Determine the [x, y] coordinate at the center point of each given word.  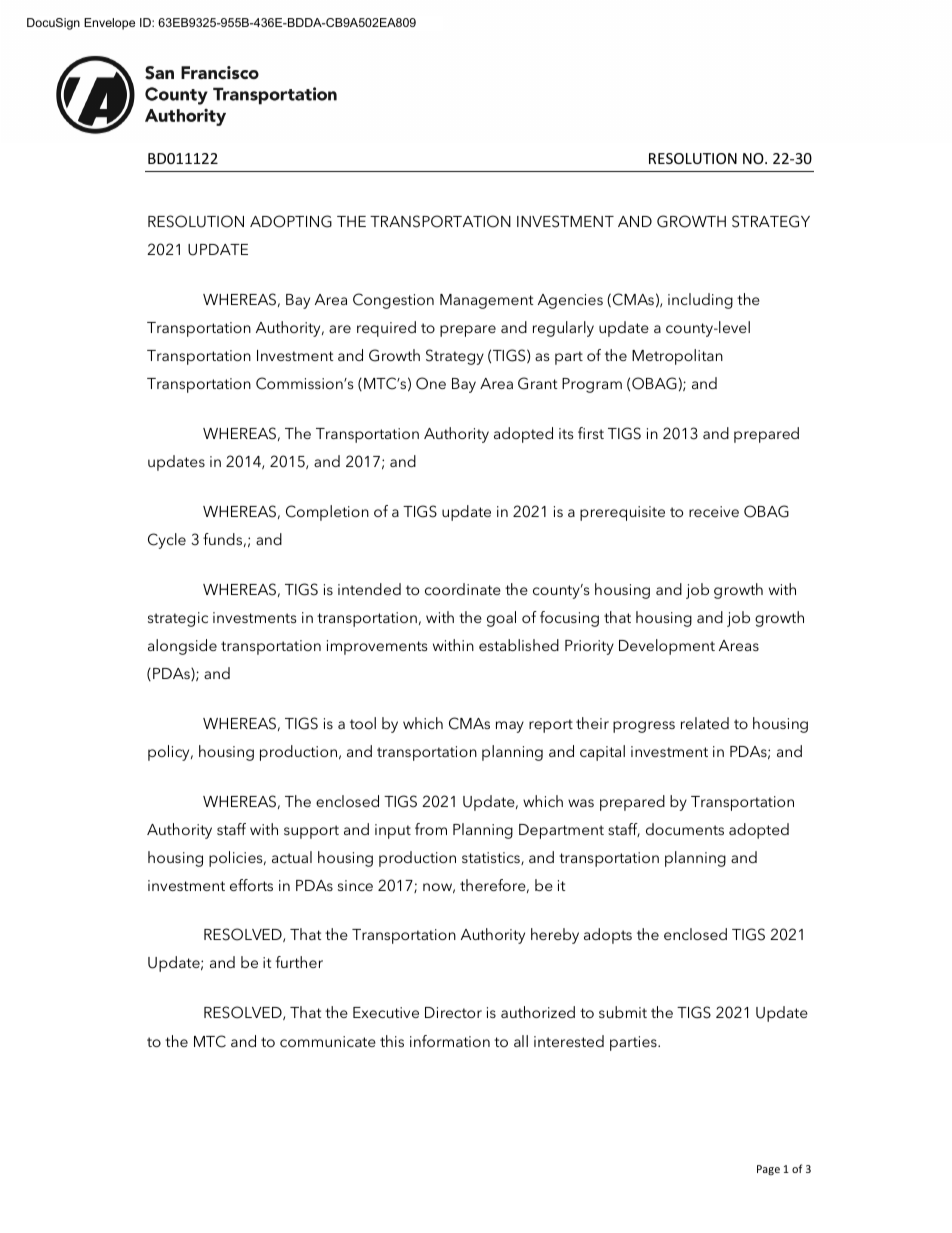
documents [685, 829]
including [700, 301]
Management [486, 301]
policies [237, 859]
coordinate [463, 589]
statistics [492, 858]
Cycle [167, 541]
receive [714, 511]
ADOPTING [291, 221]
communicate [328, 1041]
